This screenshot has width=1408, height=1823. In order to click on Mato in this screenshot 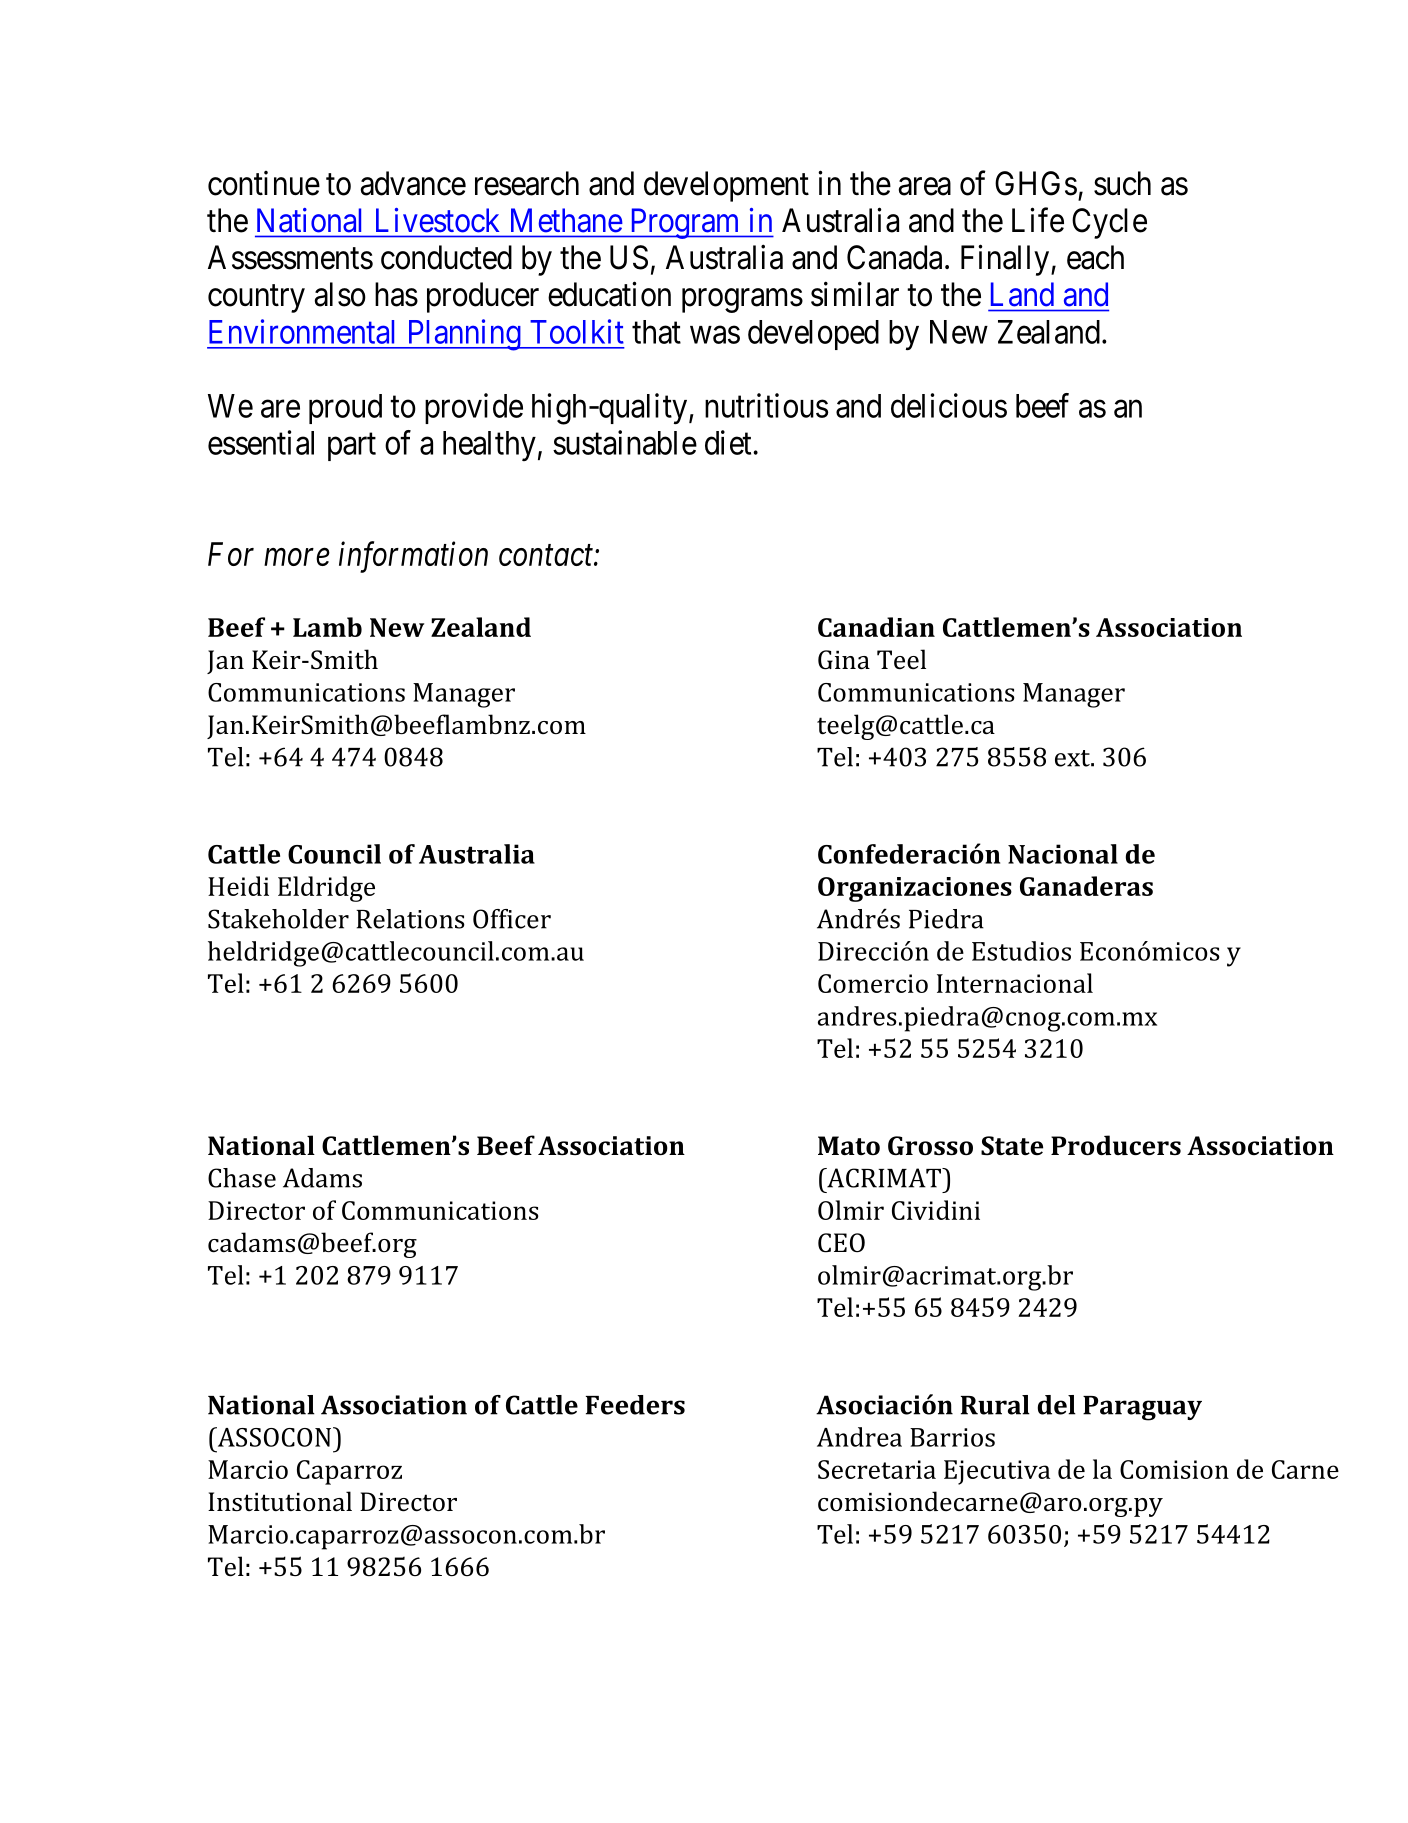, I will do `click(849, 1145)`.
